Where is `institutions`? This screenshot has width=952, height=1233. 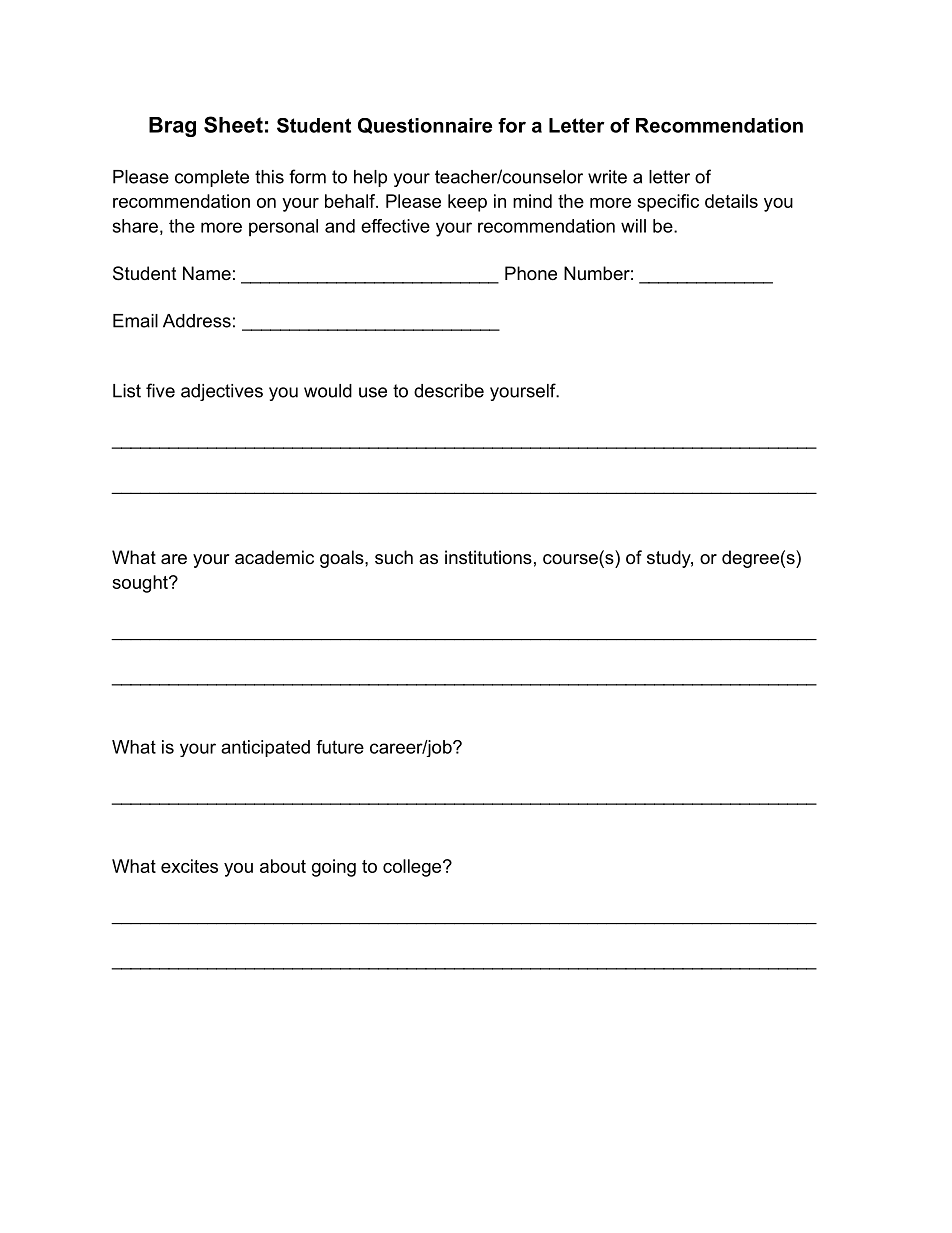 institutions is located at coordinates (488, 557).
